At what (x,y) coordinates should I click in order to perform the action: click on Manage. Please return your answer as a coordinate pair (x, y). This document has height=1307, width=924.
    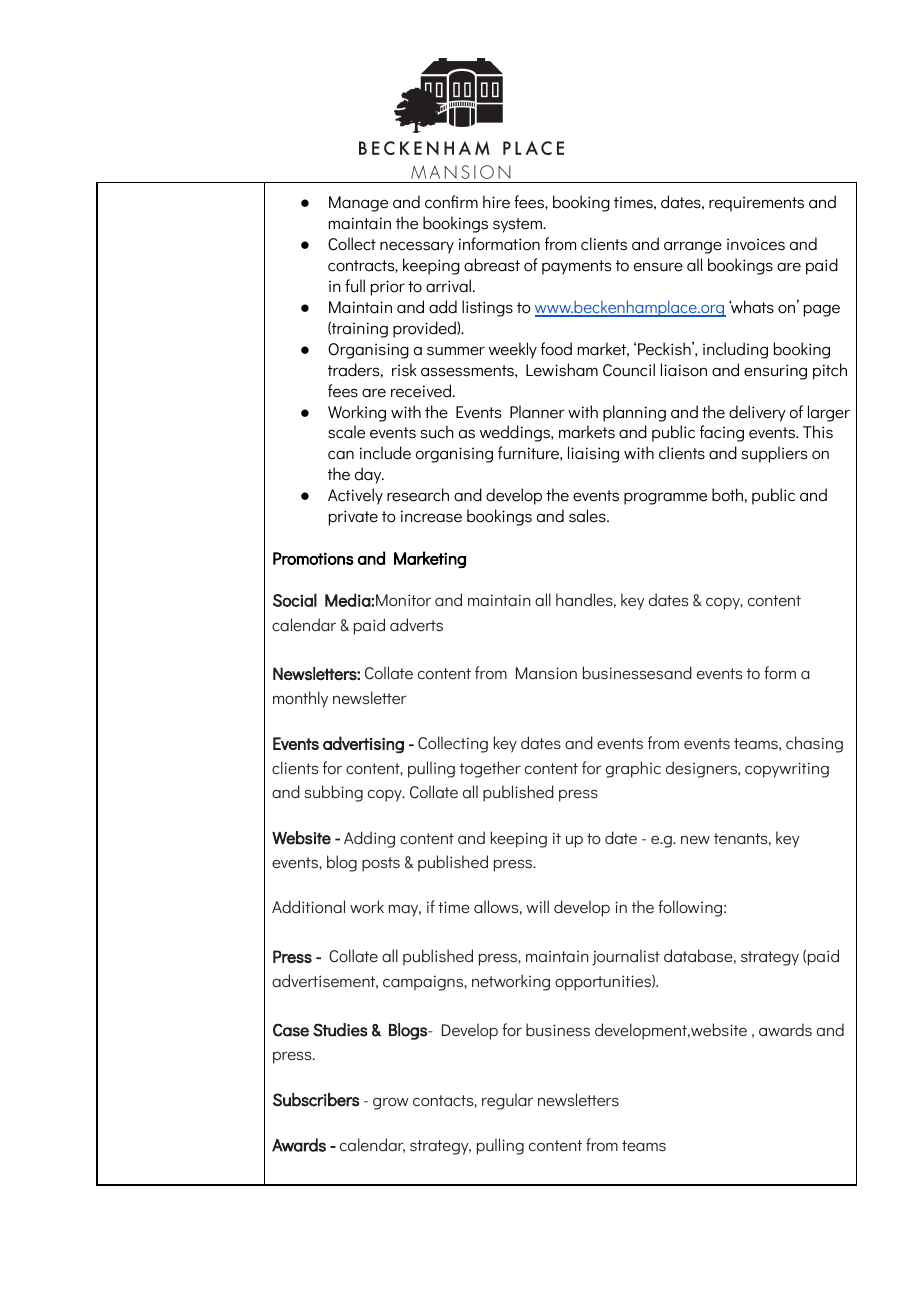
    Looking at the image, I should click on (358, 204).
